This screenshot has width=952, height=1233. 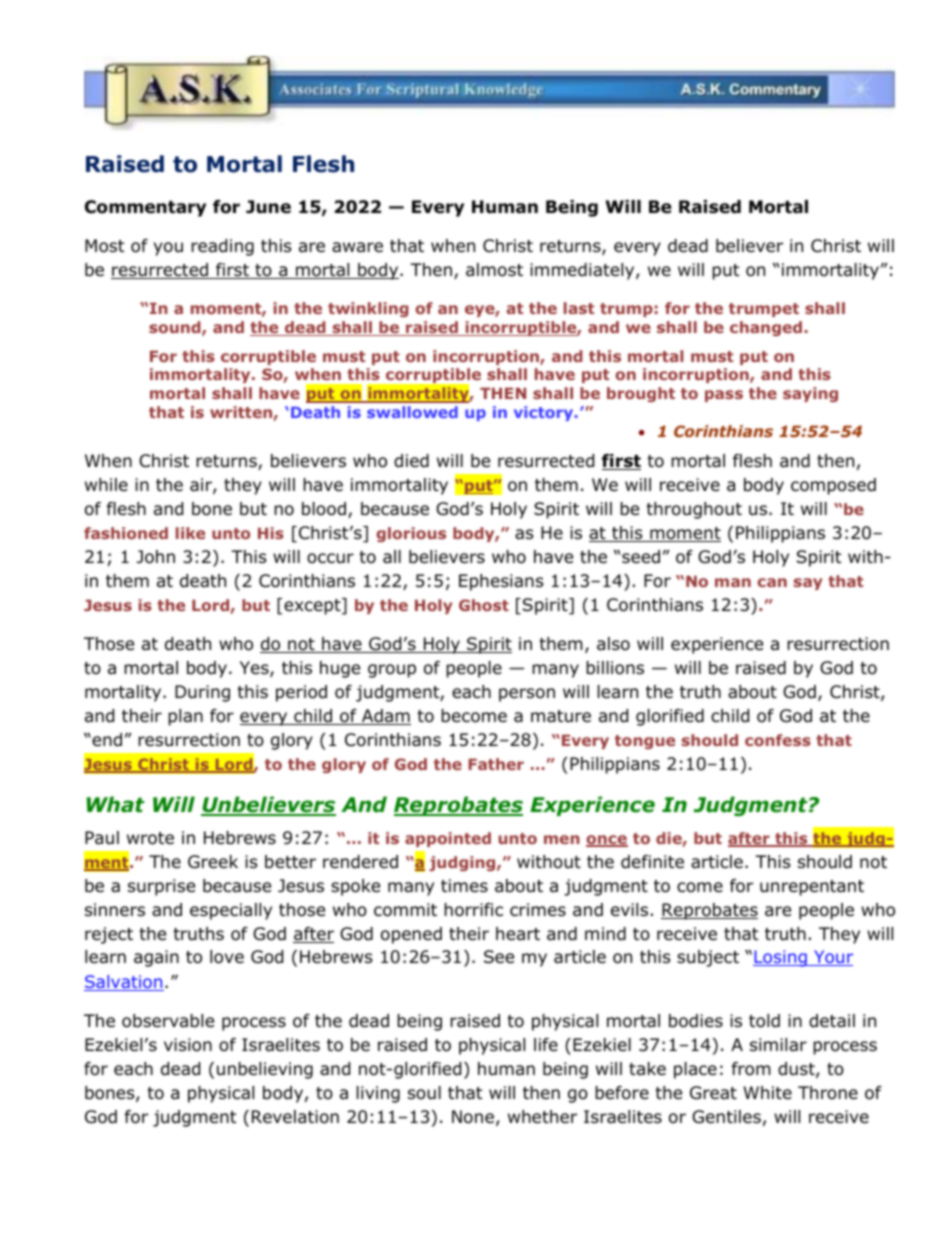 What do you see at coordinates (424, 1093) in the screenshot?
I see `soul` at bounding box center [424, 1093].
